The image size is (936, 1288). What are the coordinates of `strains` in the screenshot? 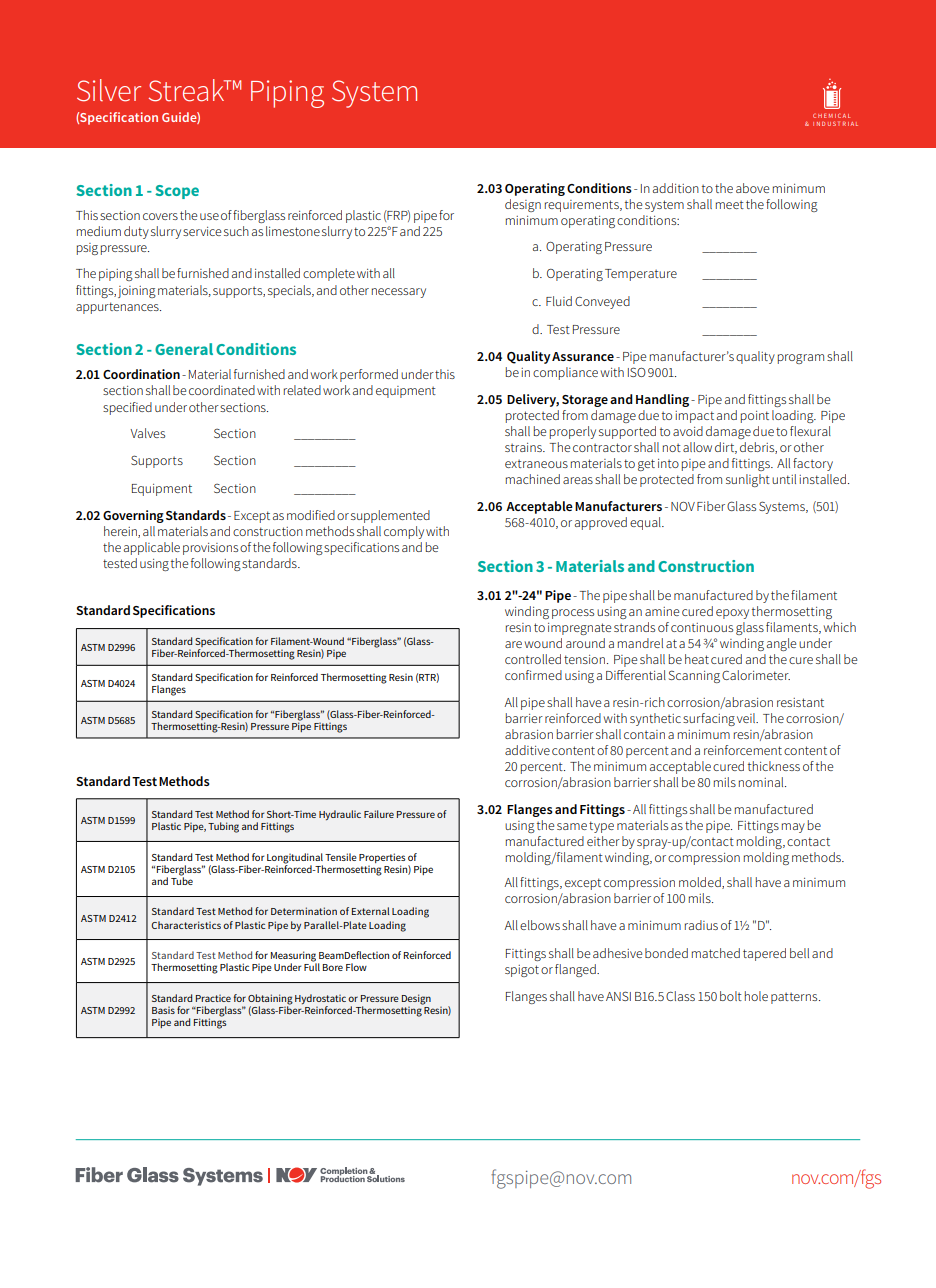 It's located at (524, 447).
